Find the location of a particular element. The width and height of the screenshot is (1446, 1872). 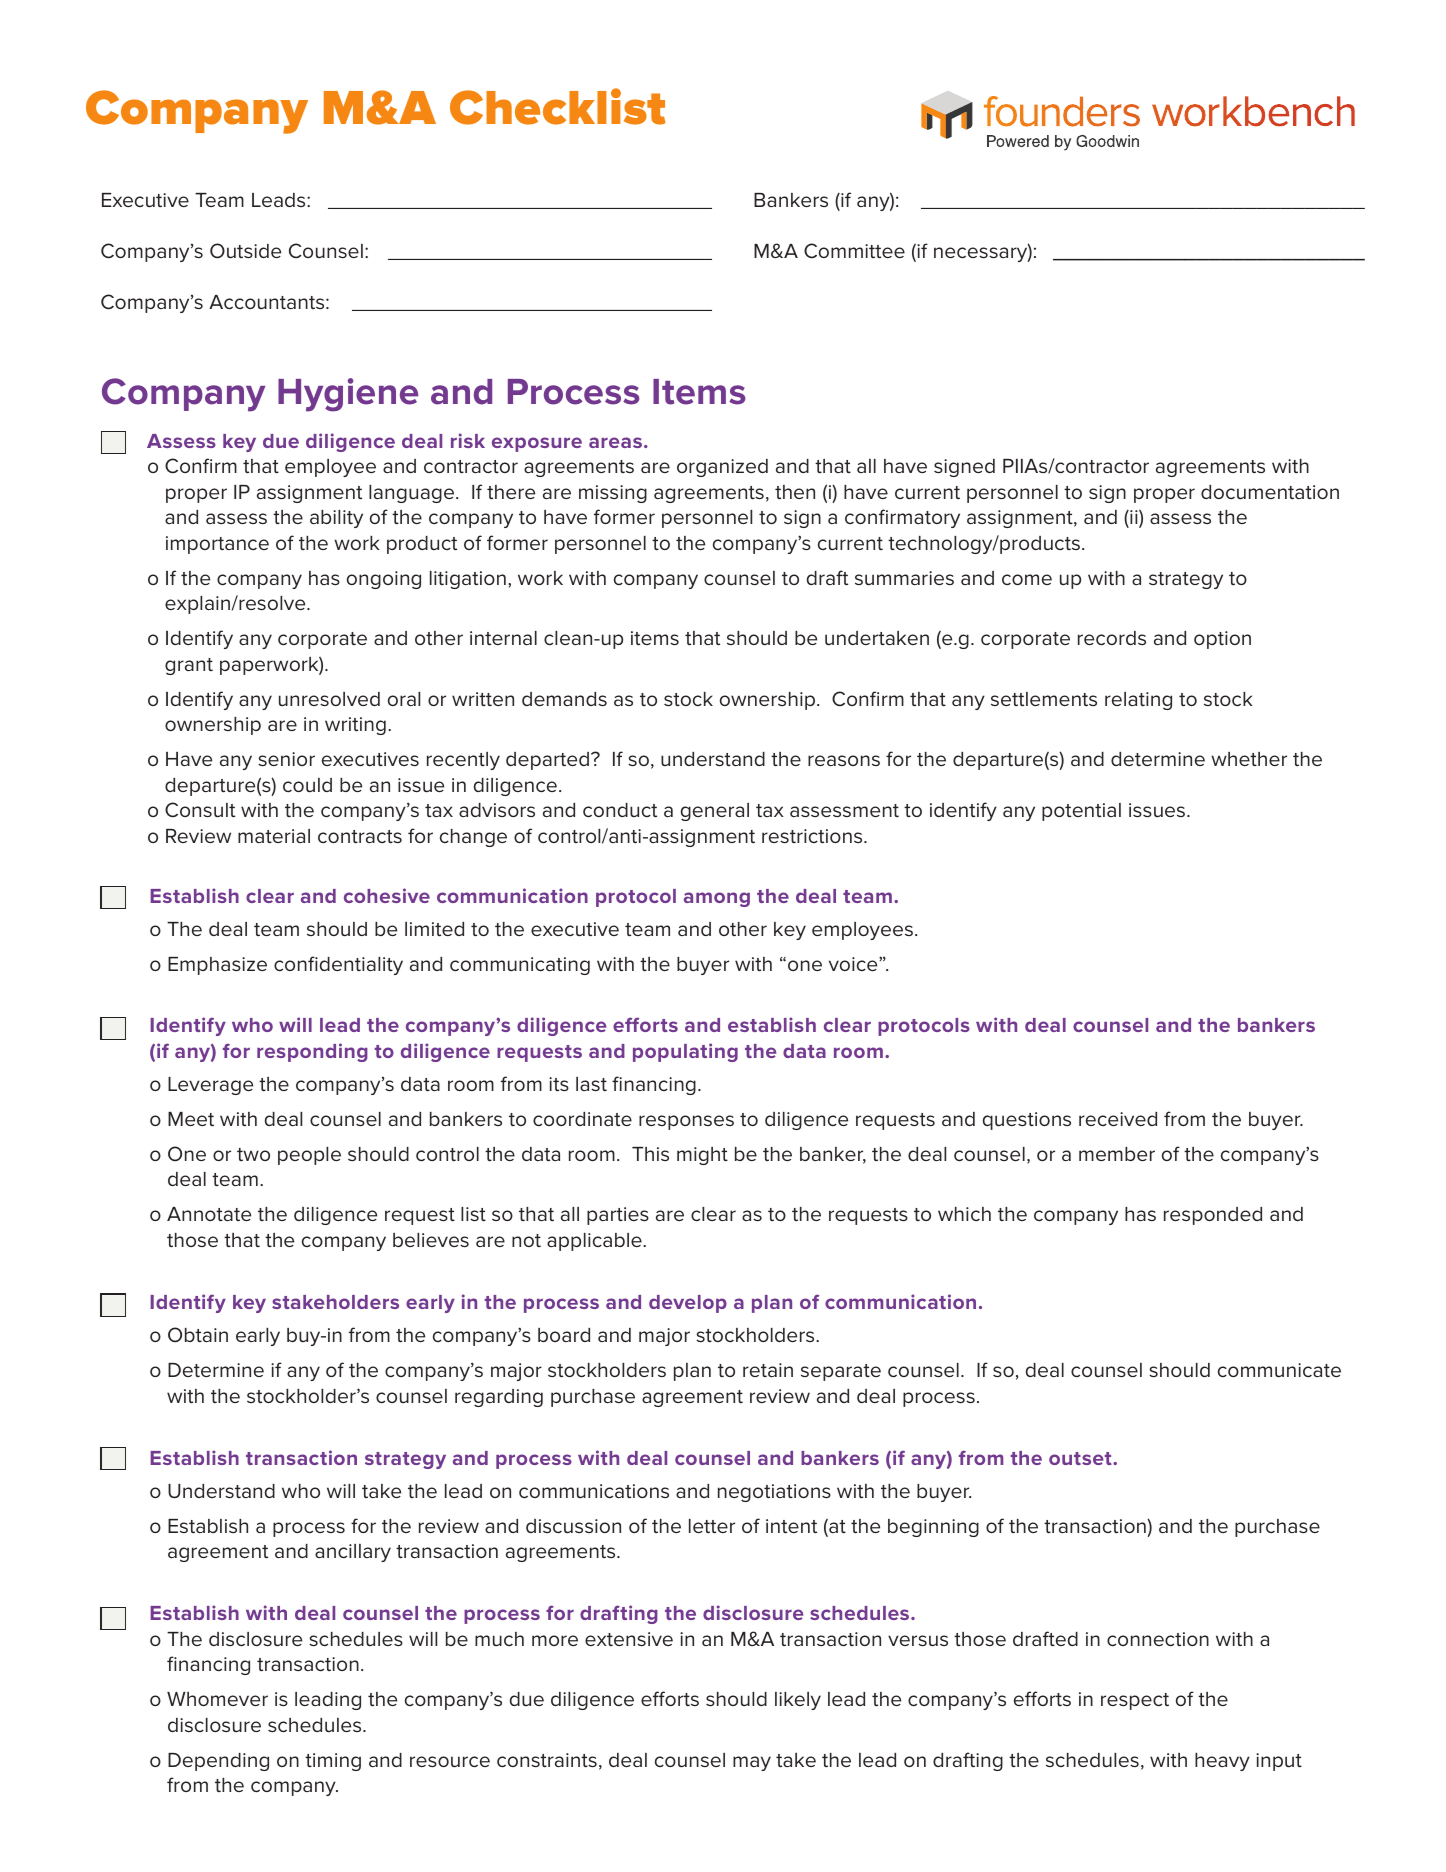

Committee is located at coordinates (854, 250).
